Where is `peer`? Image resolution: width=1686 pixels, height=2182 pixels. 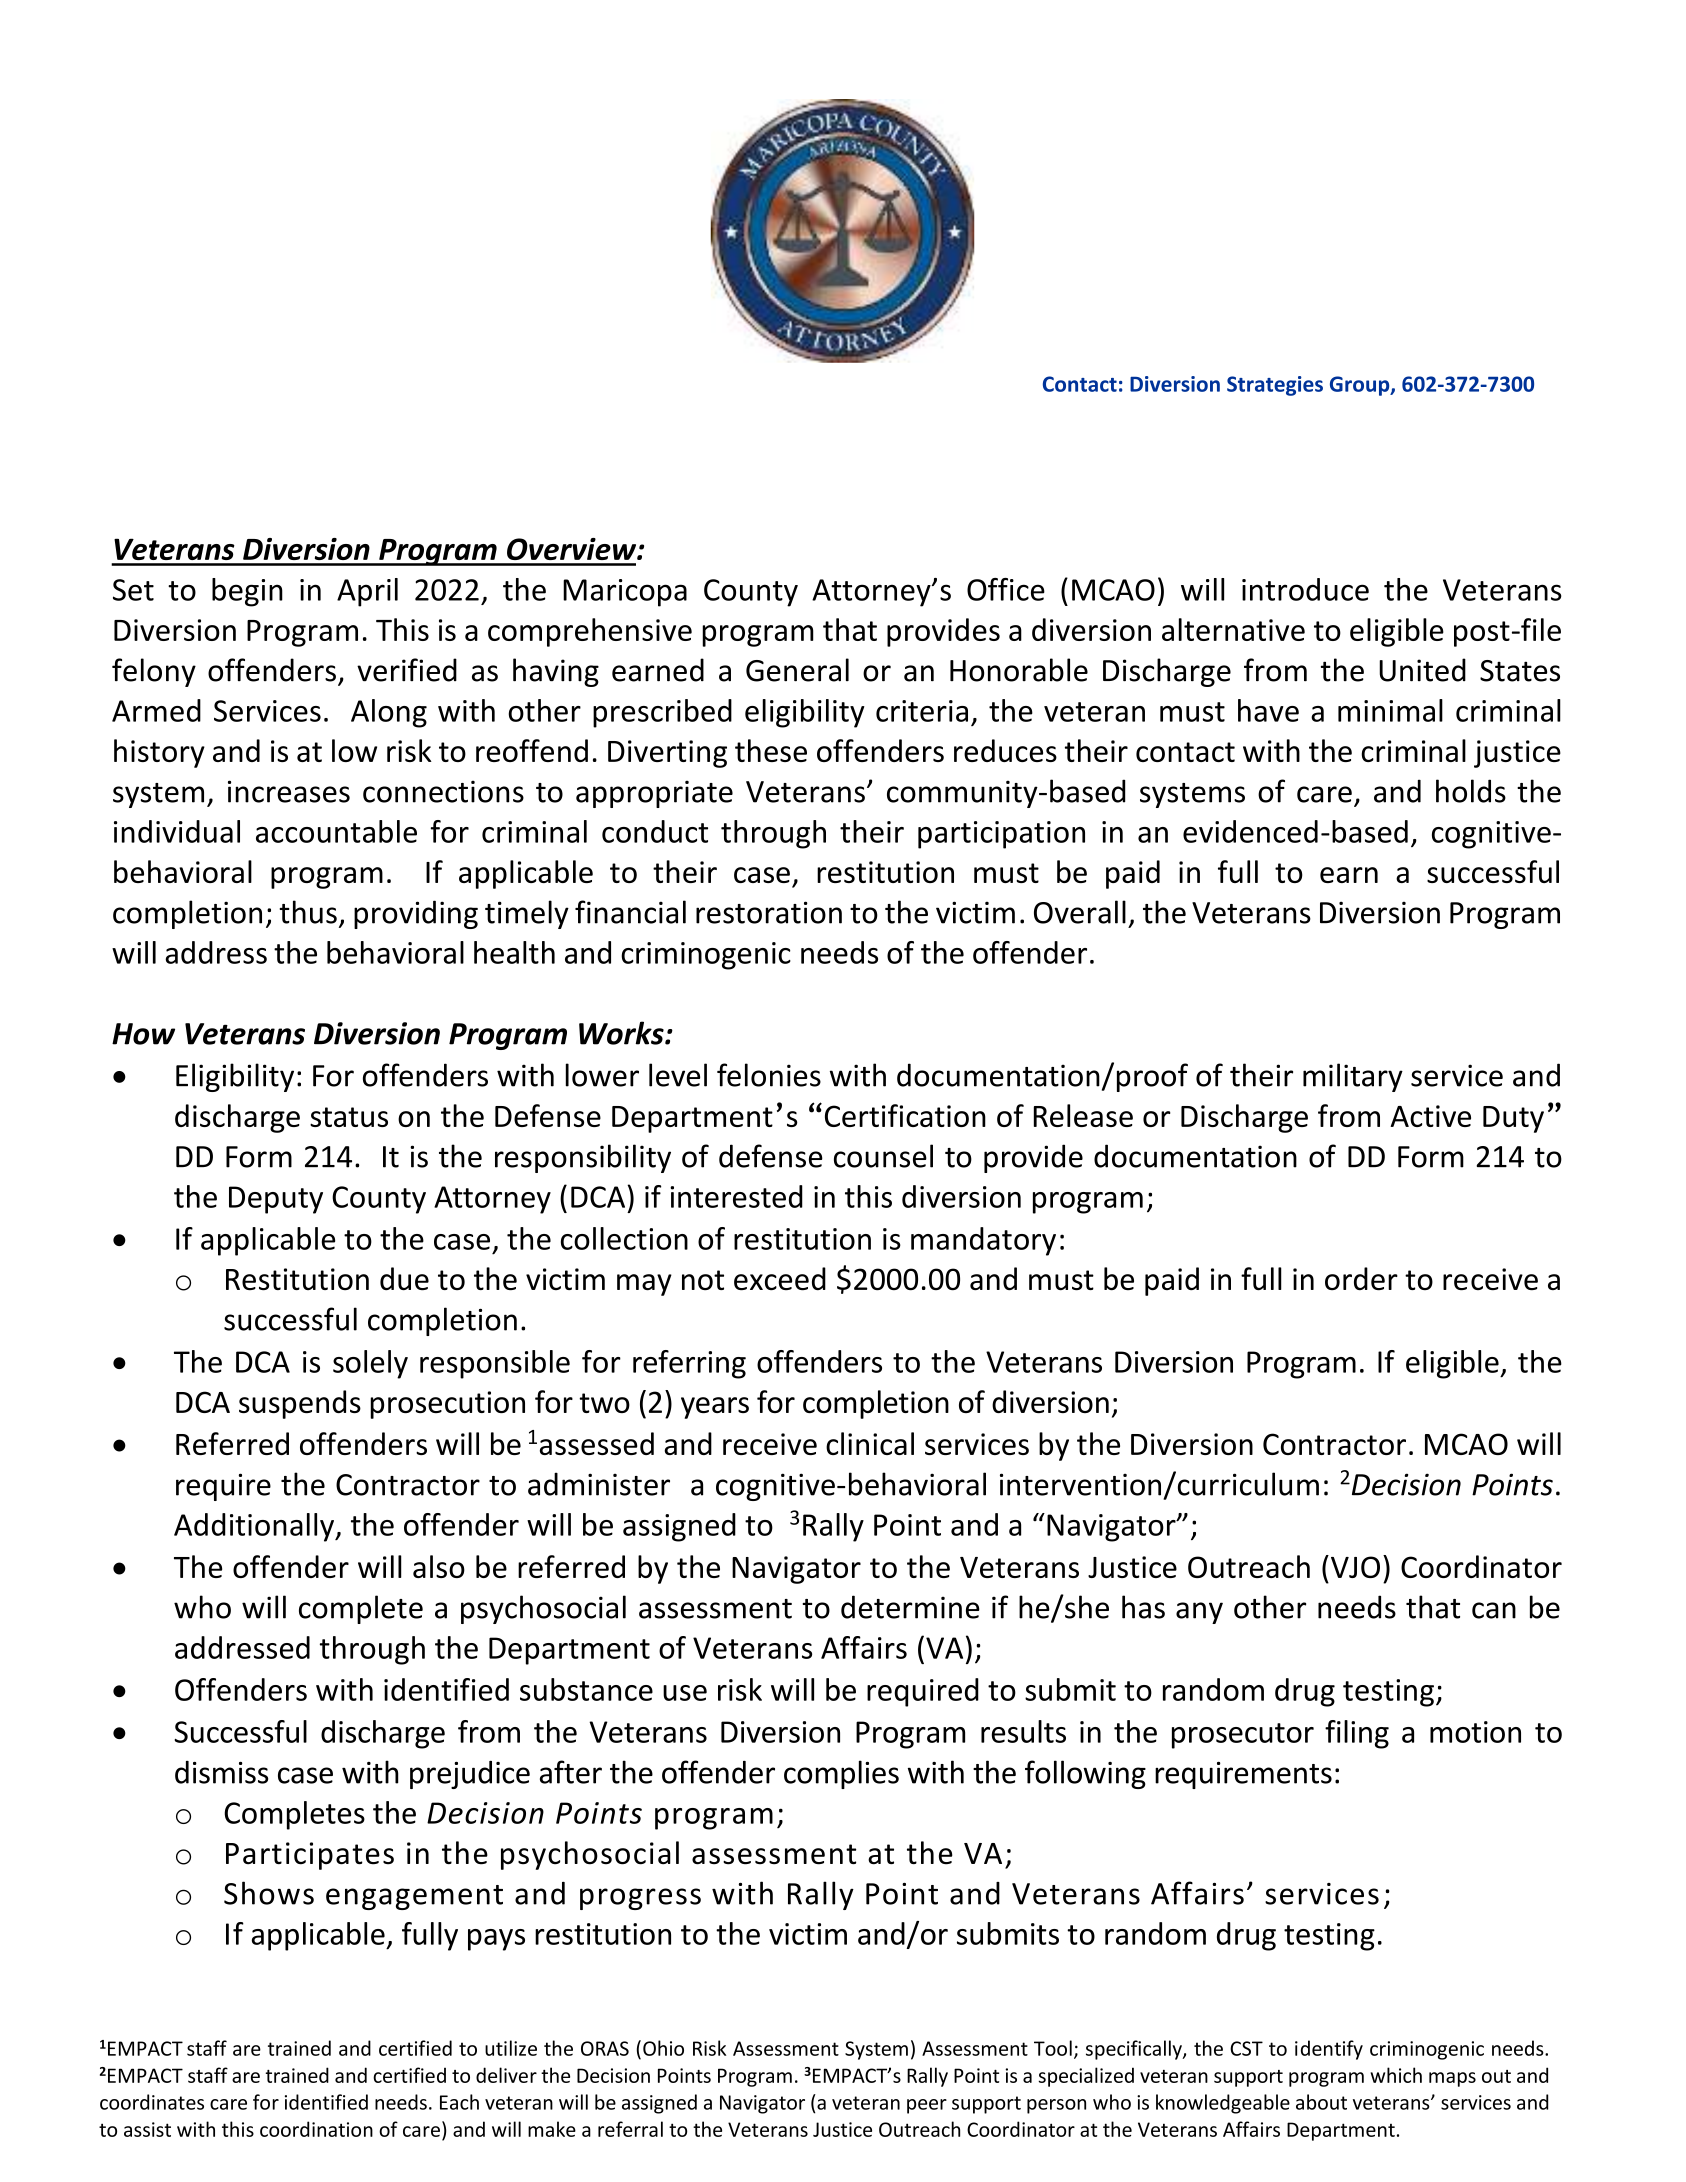
peer is located at coordinates (927, 2106).
